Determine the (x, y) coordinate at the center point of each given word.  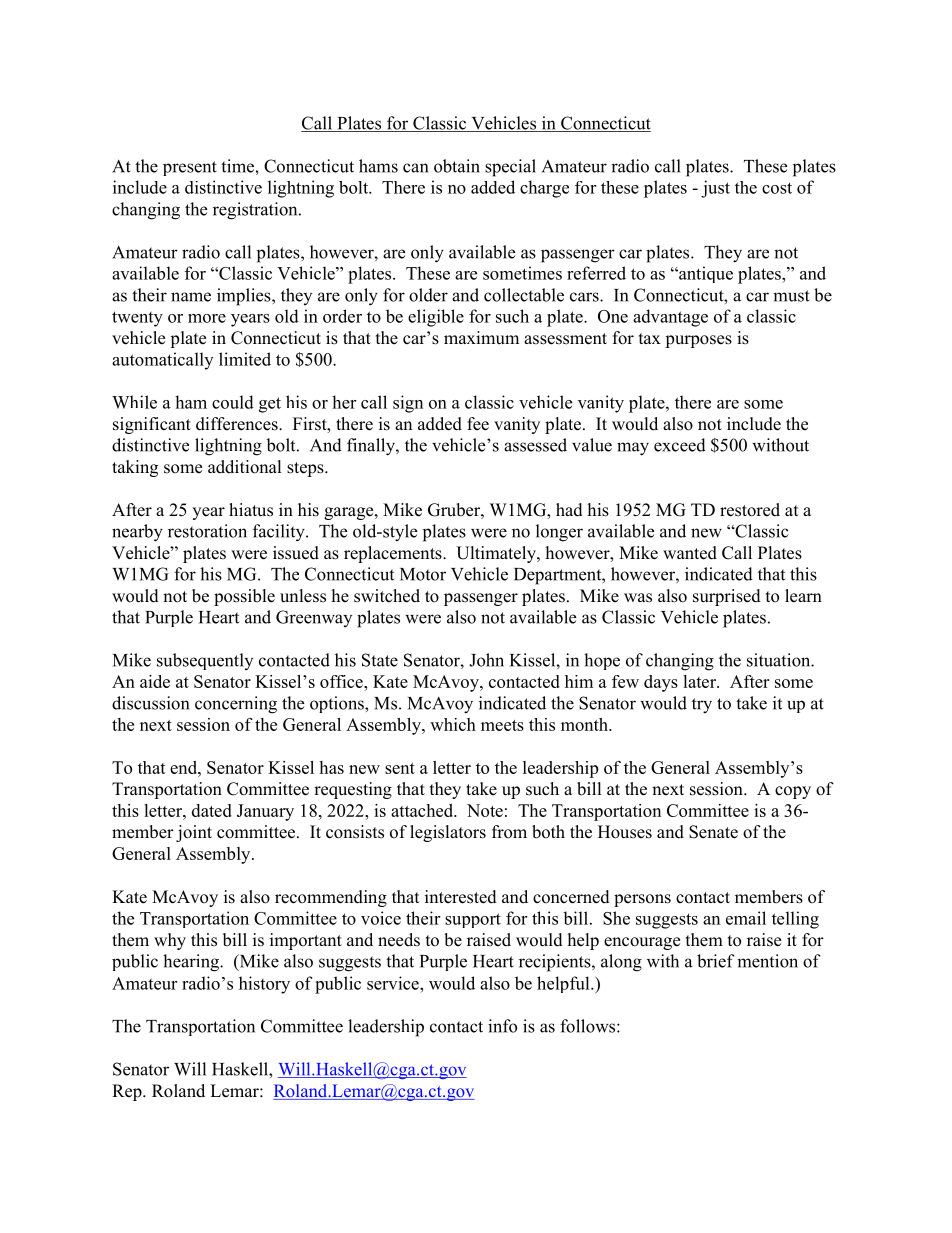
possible (244, 597)
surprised (727, 597)
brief (716, 961)
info (502, 1026)
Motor (423, 574)
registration (256, 211)
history (264, 985)
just (715, 189)
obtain (457, 166)
